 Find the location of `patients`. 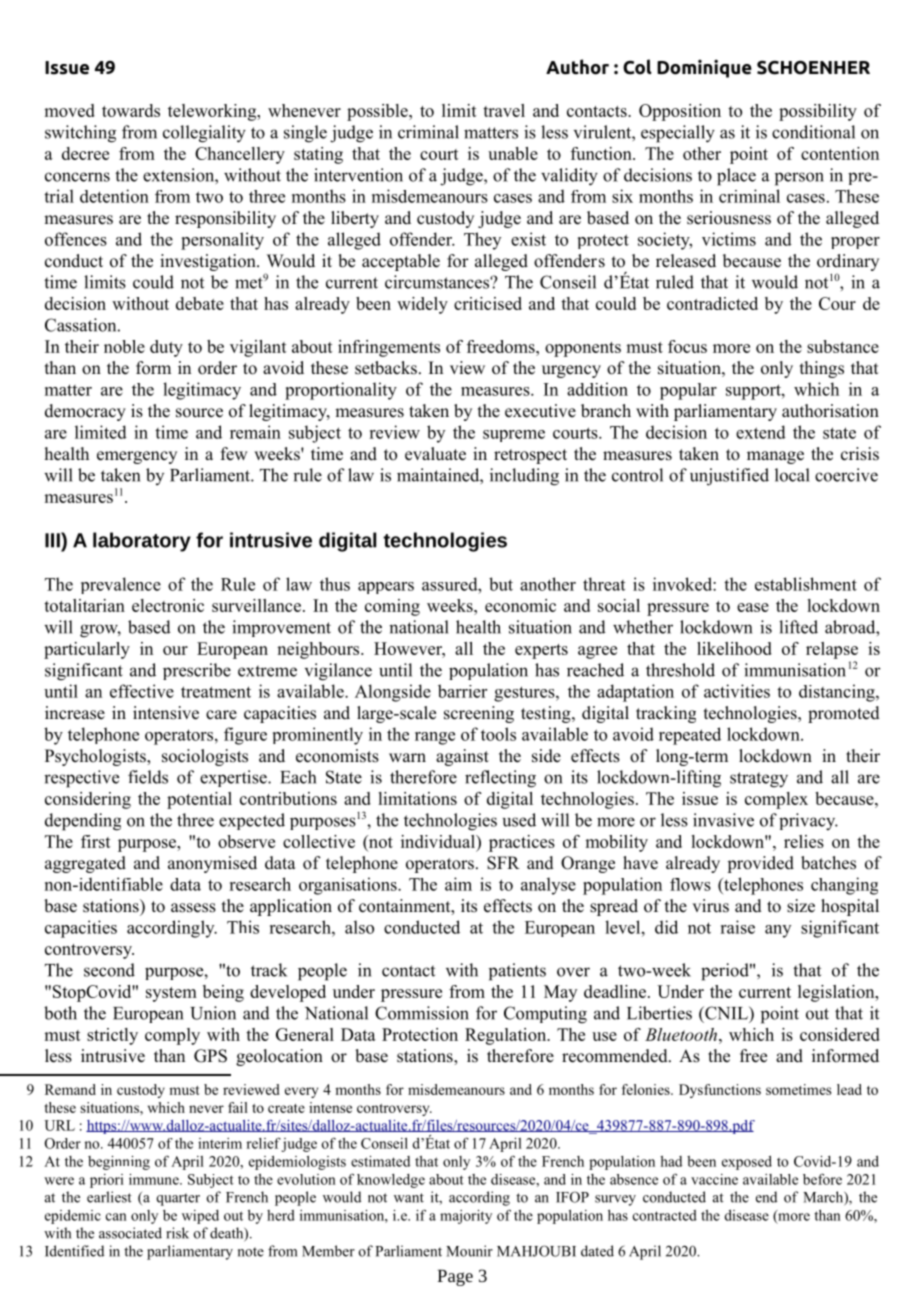

patients is located at coordinates (517, 972).
